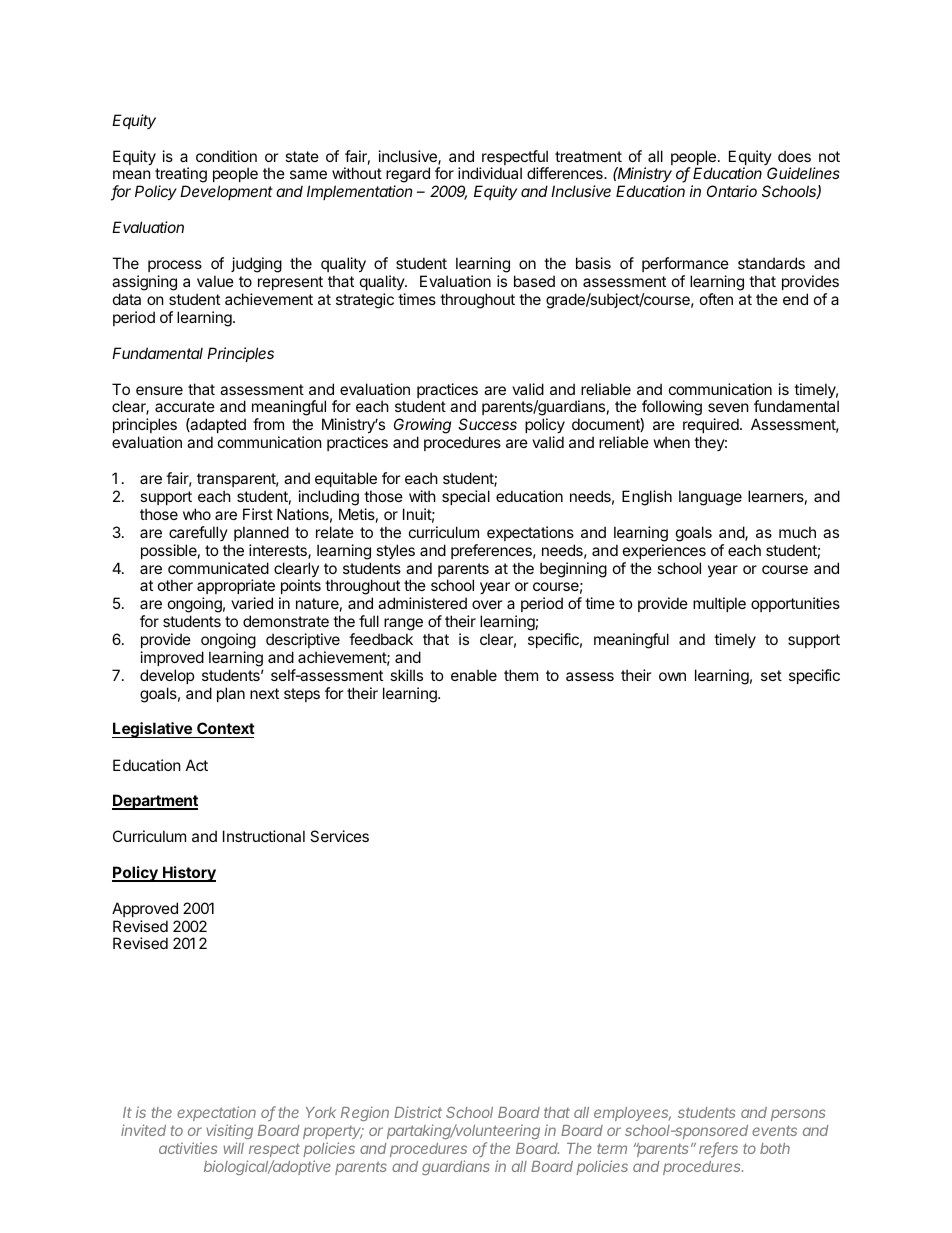 The height and width of the page is (1233, 952). What do you see at coordinates (181, 176) in the page?
I see `treating` at bounding box center [181, 176].
